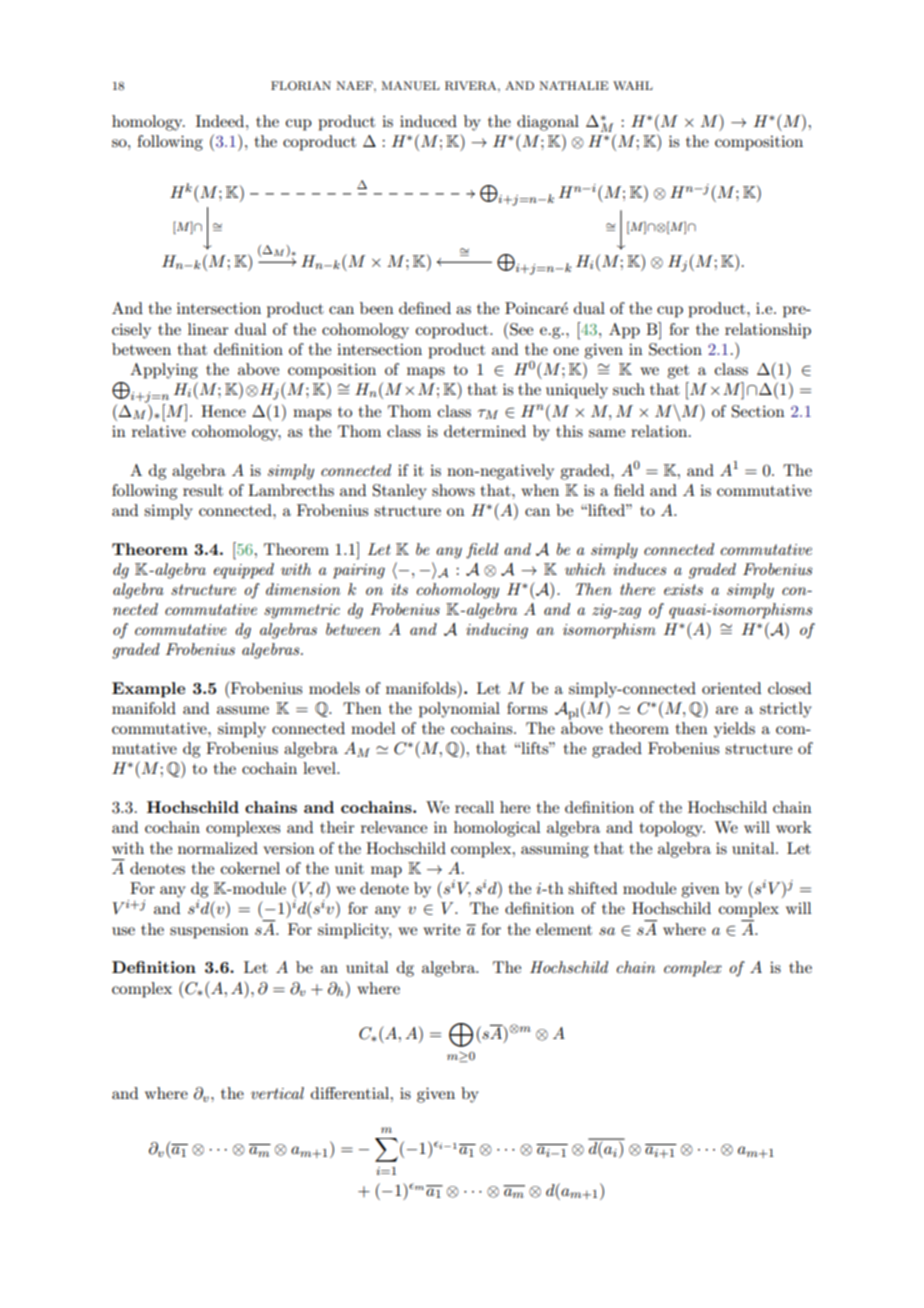  I want to click on induces, so click(639, 569).
